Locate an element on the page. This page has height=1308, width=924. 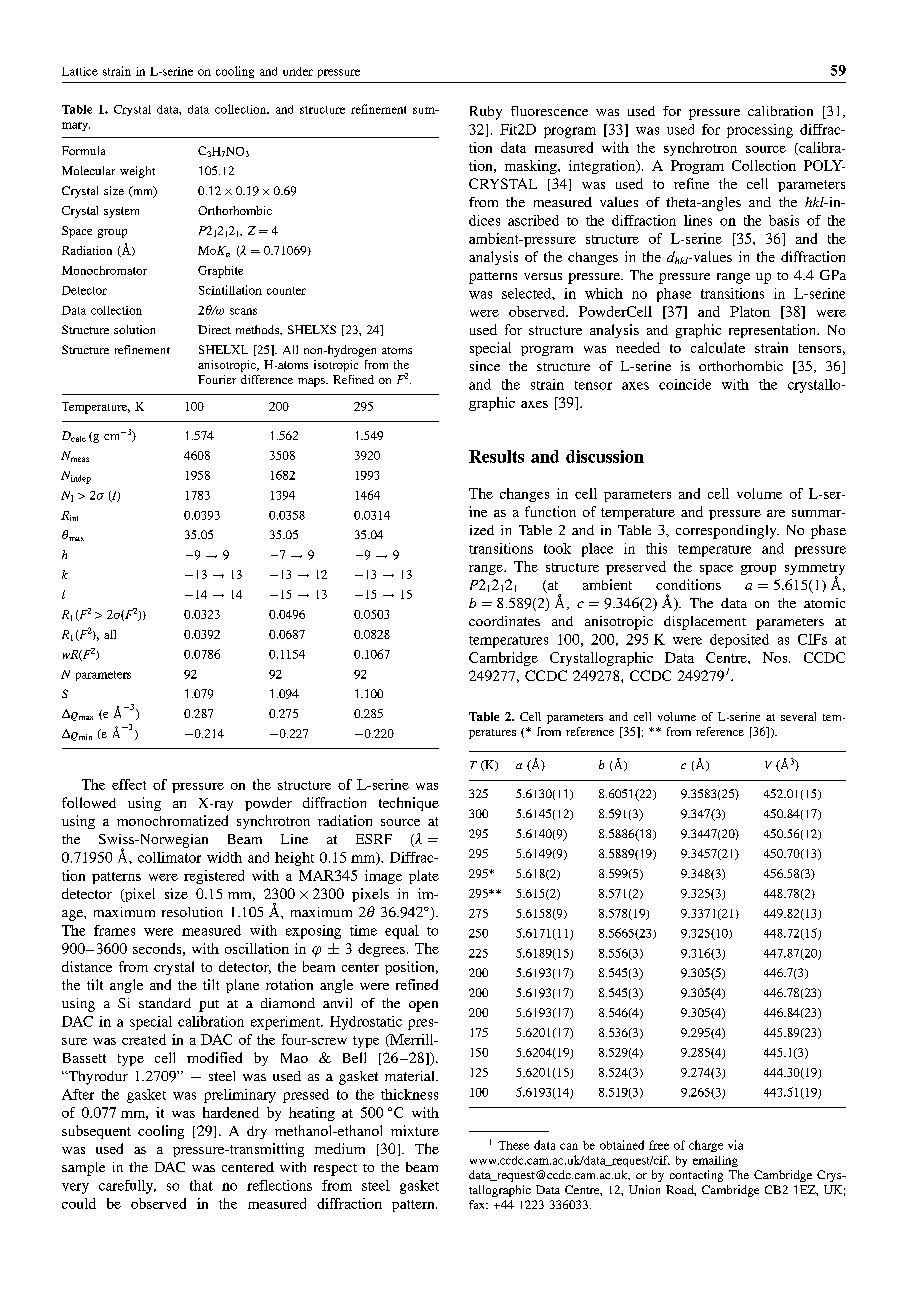
Ruby is located at coordinates (486, 113).
